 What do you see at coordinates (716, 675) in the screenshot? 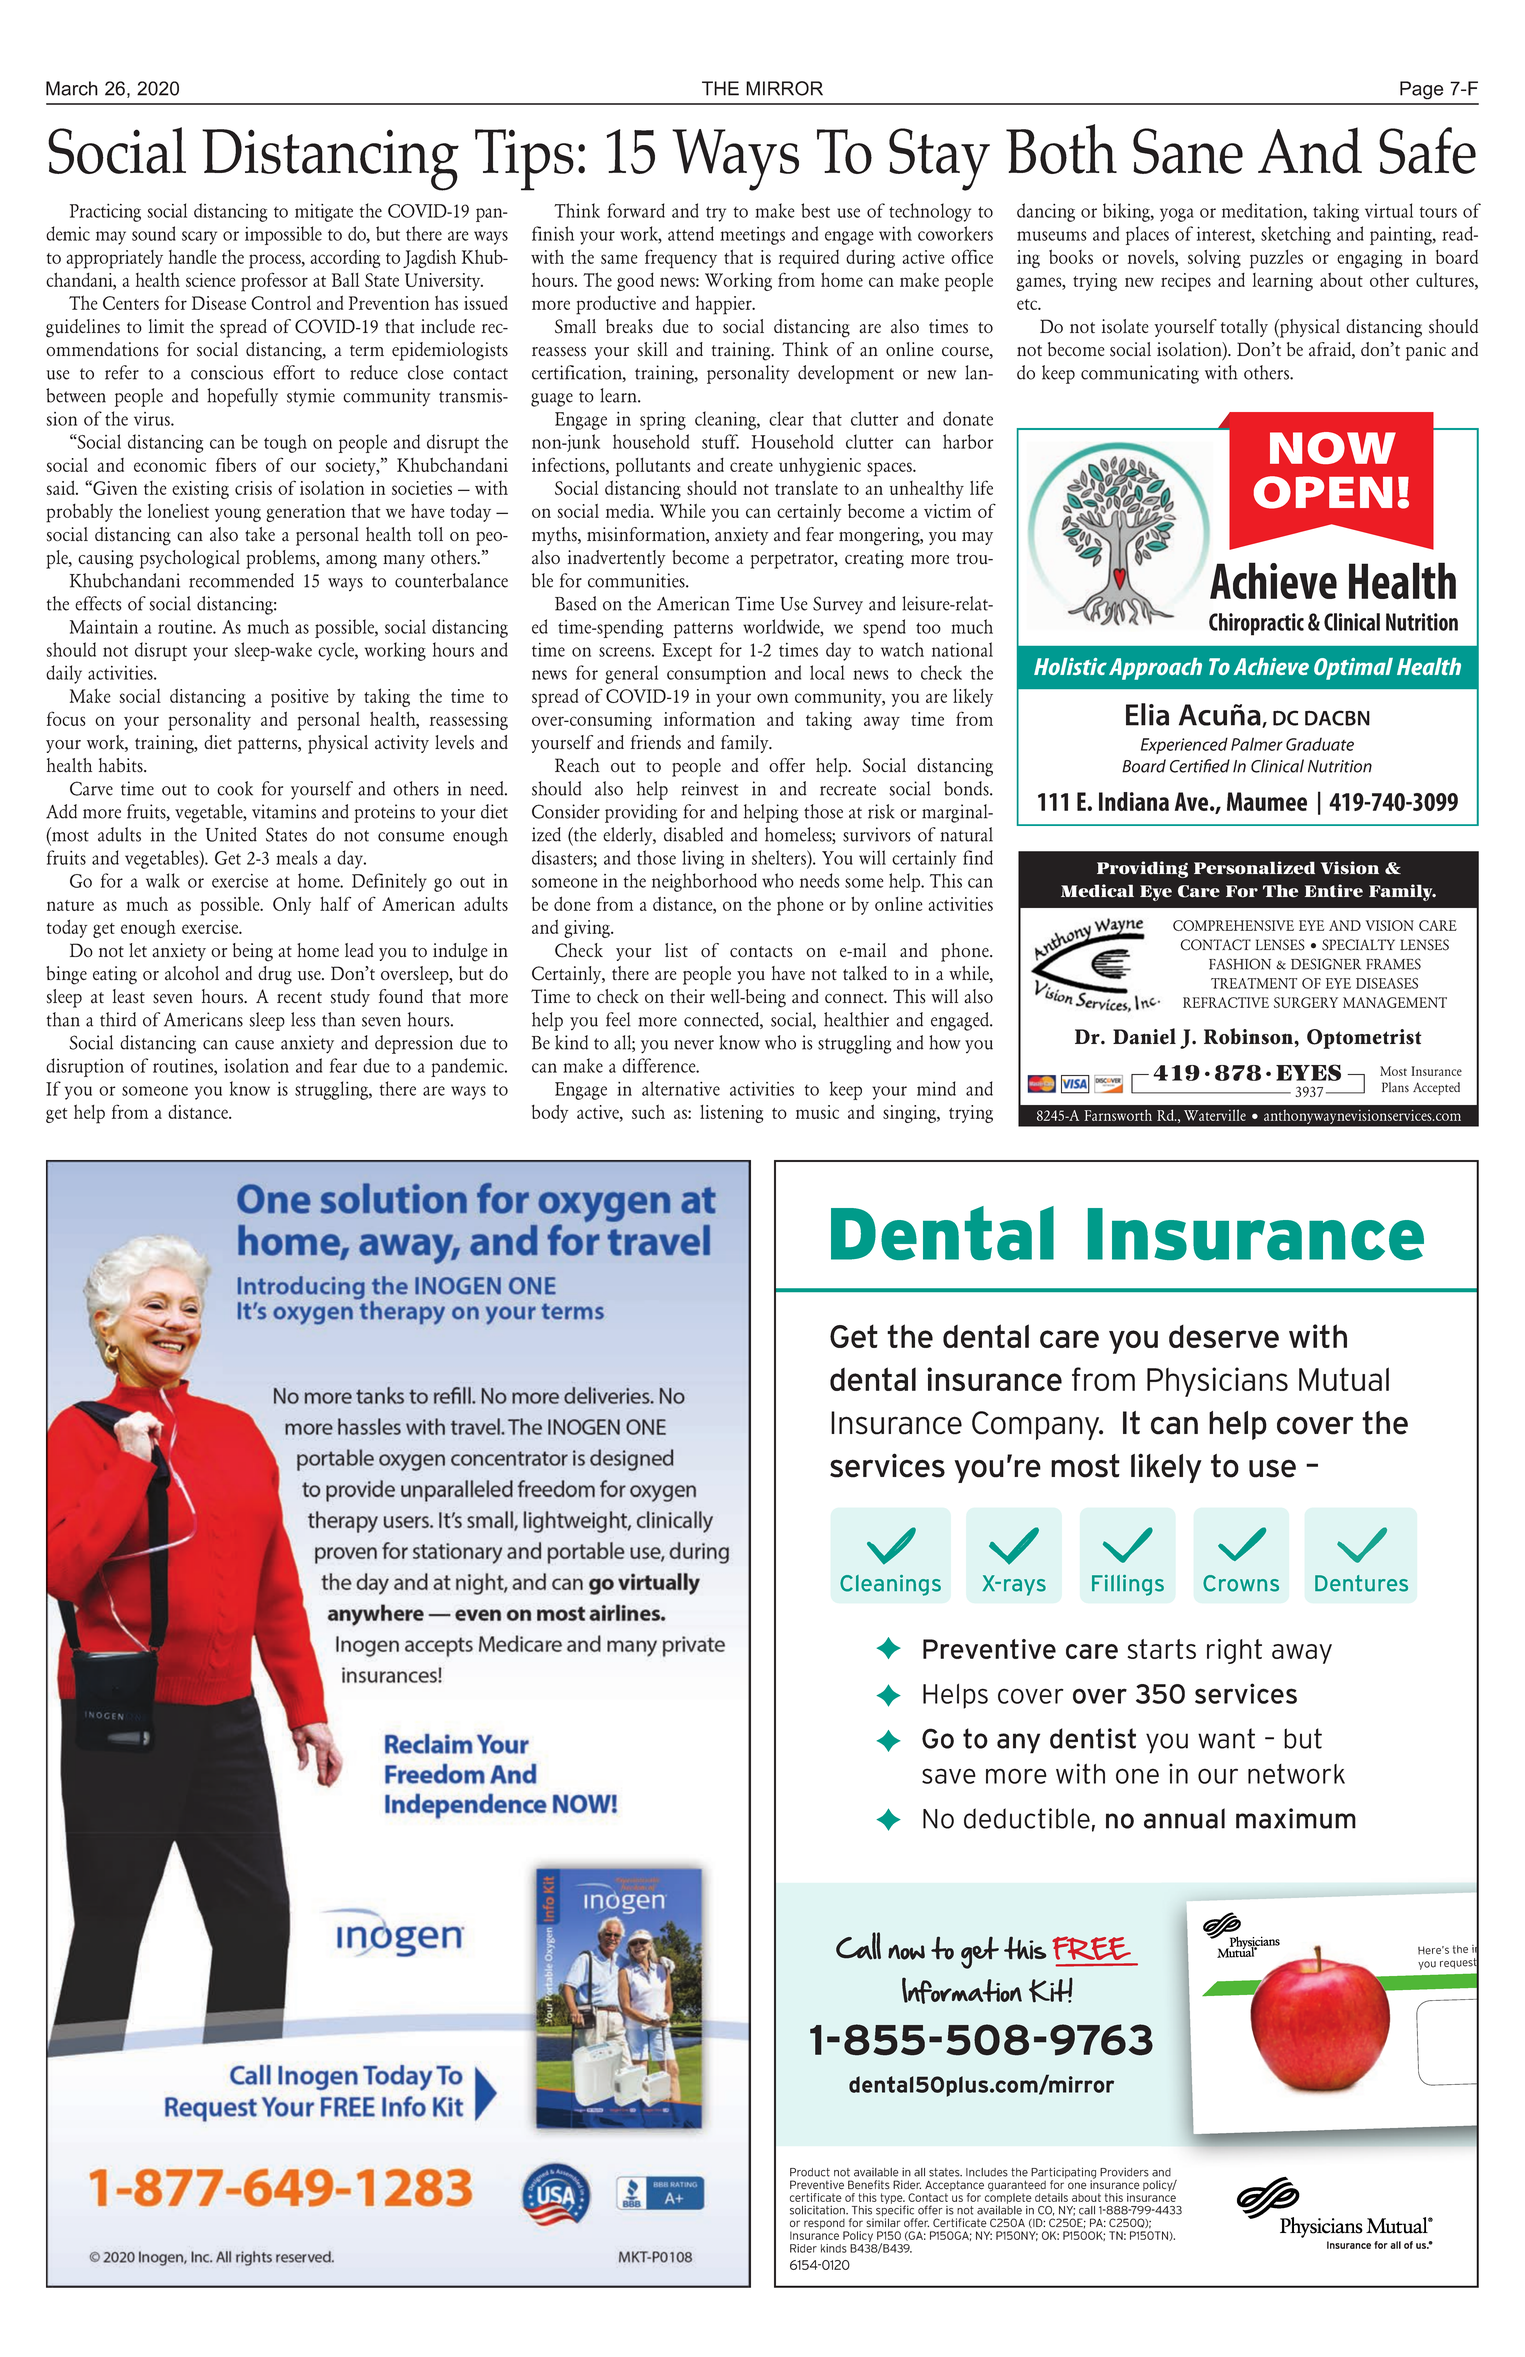
I see `consumption` at bounding box center [716, 675].
